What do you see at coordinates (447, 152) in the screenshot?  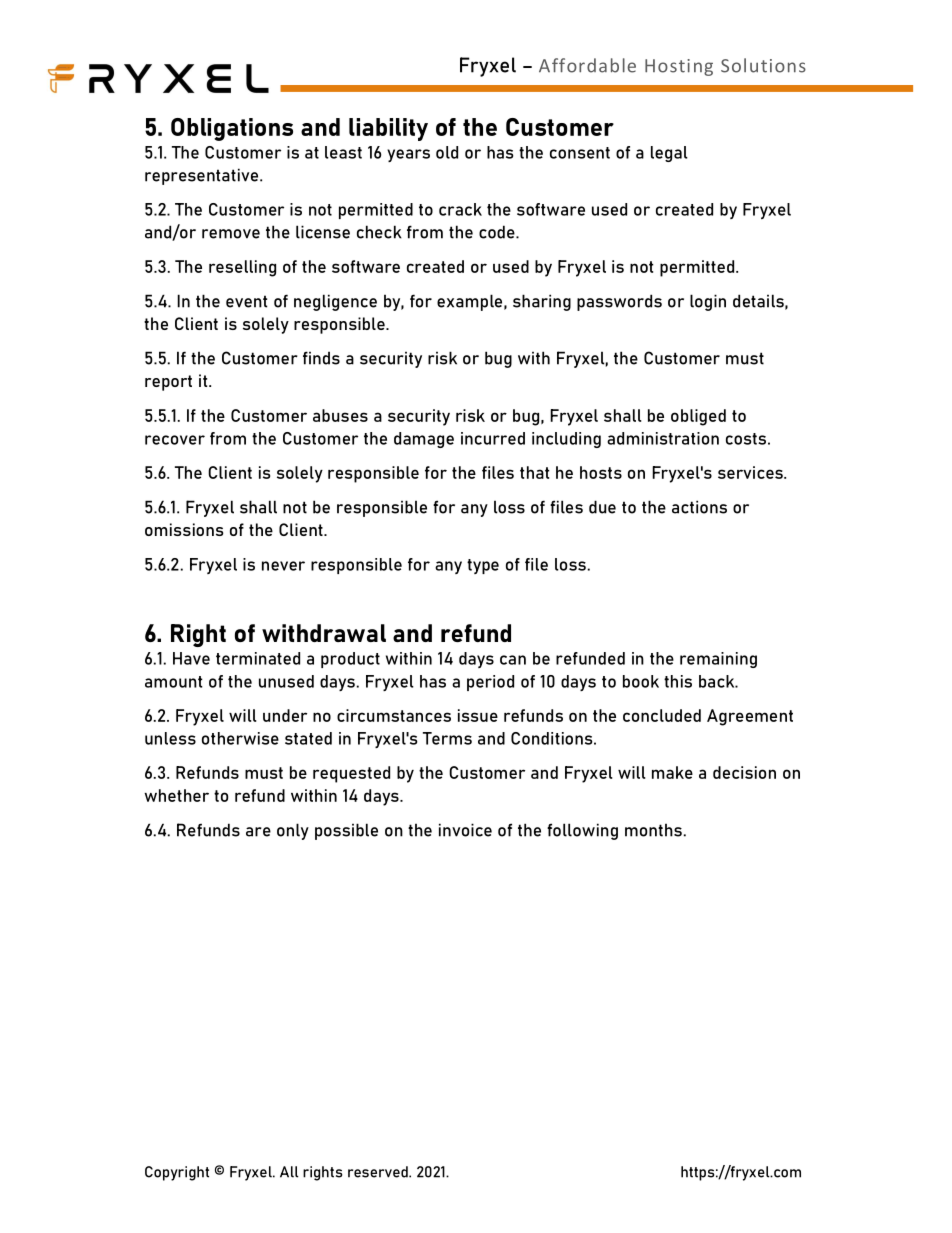 I see `old` at bounding box center [447, 152].
